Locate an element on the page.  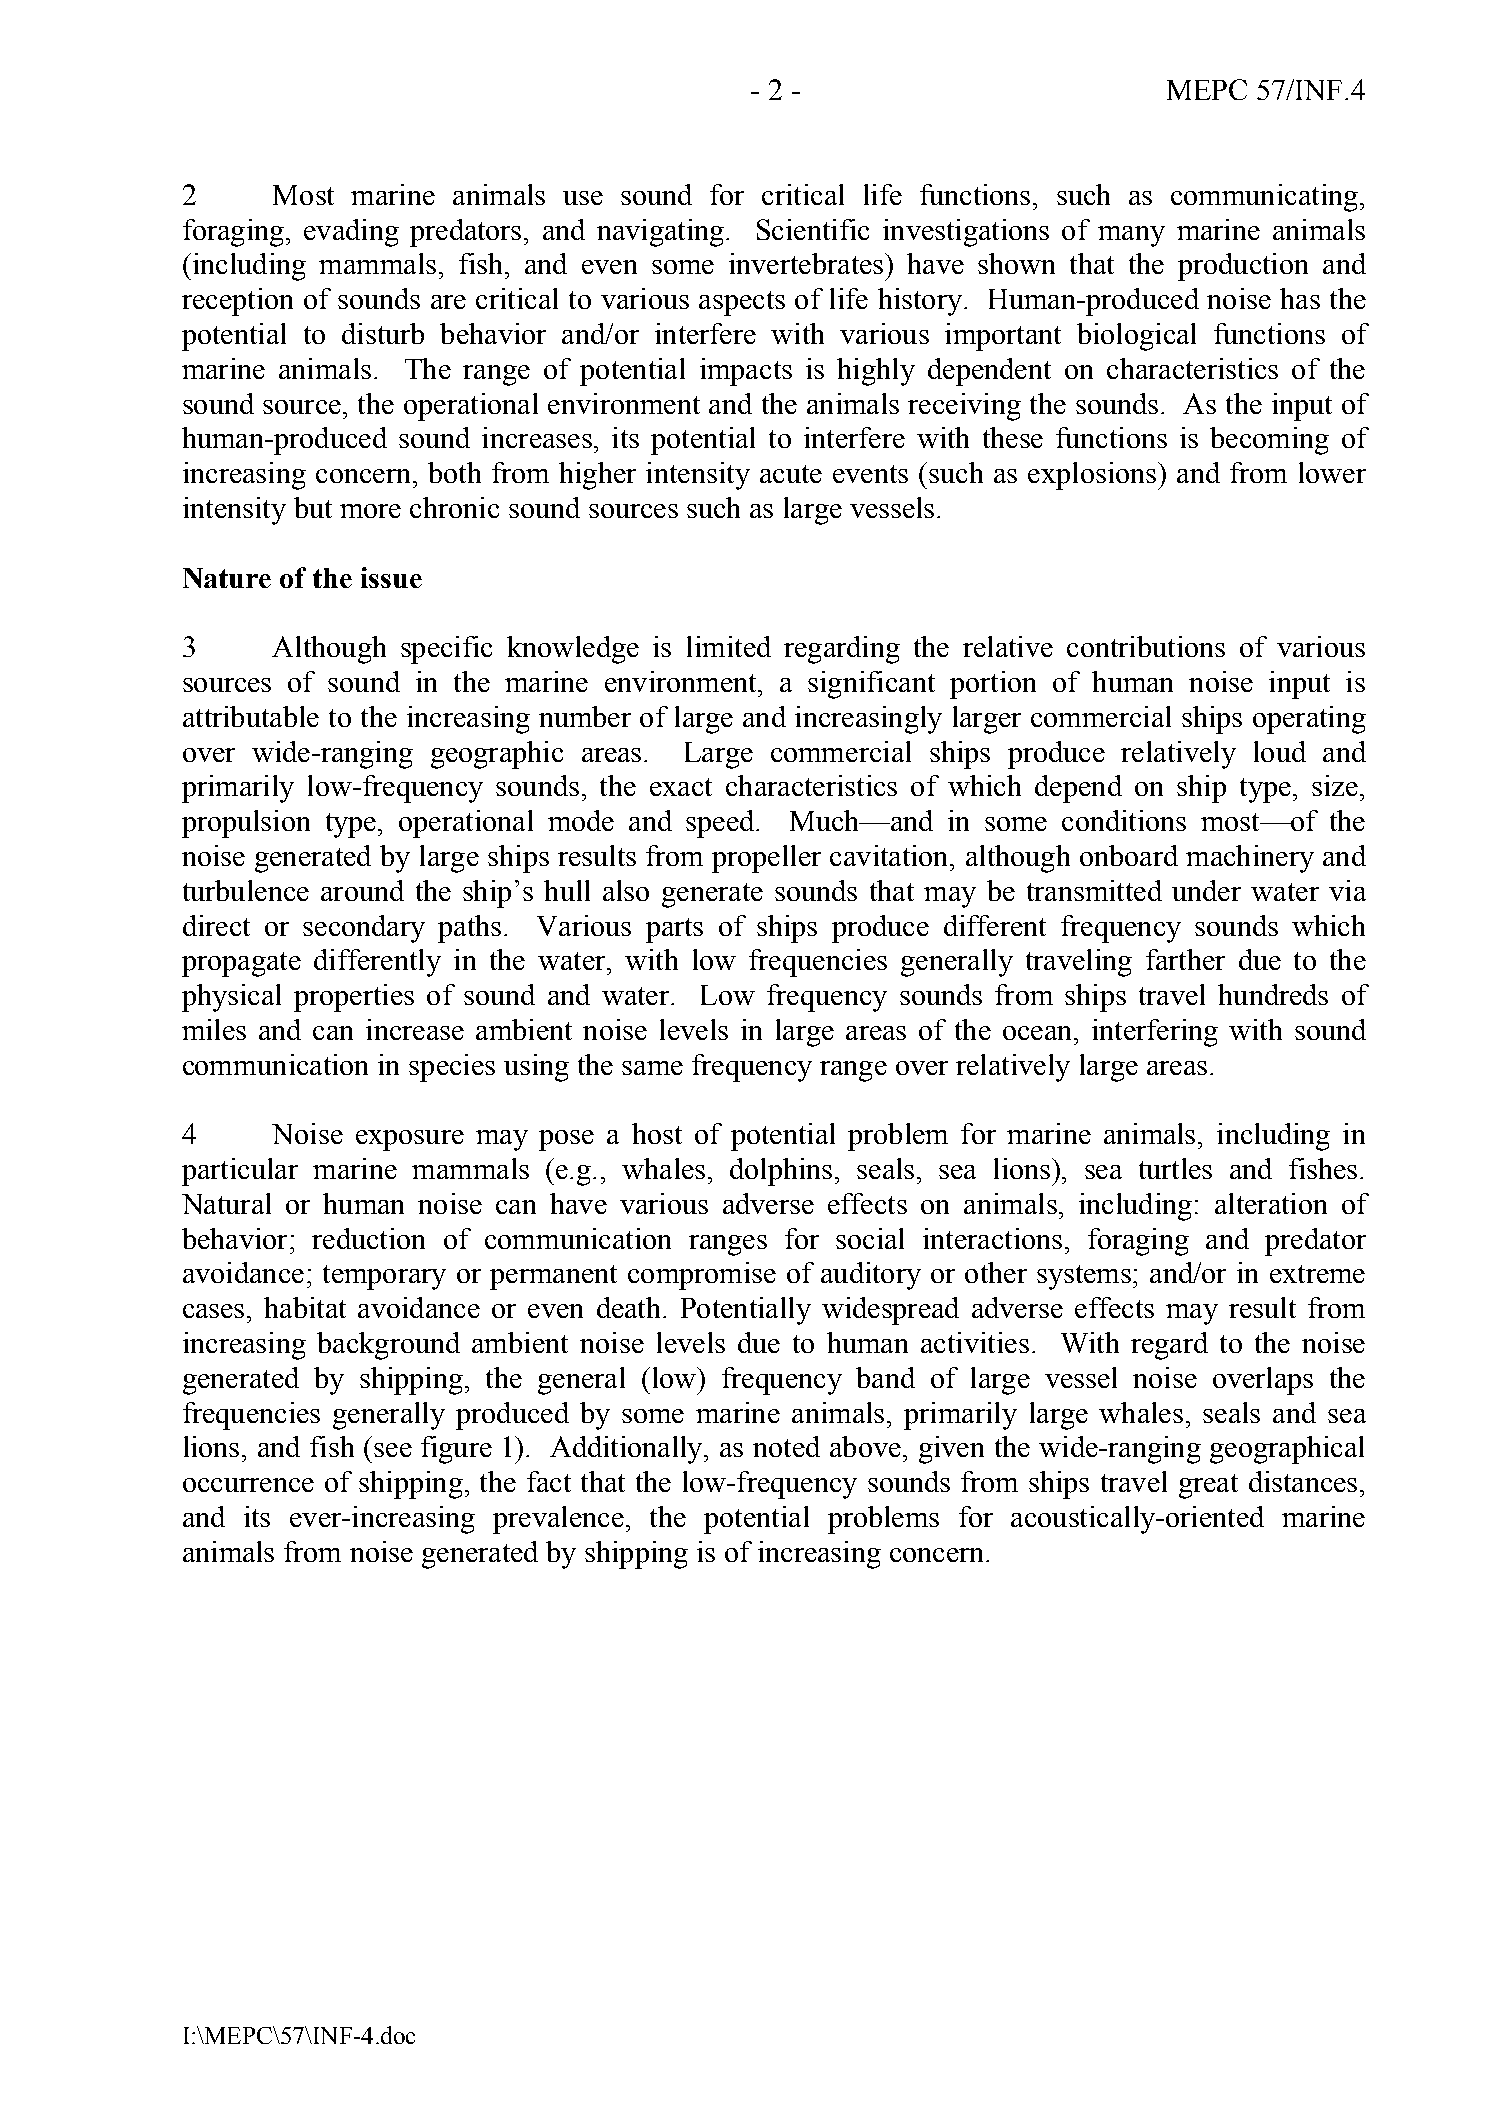
Scientific is located at coordinates (813, 229).
